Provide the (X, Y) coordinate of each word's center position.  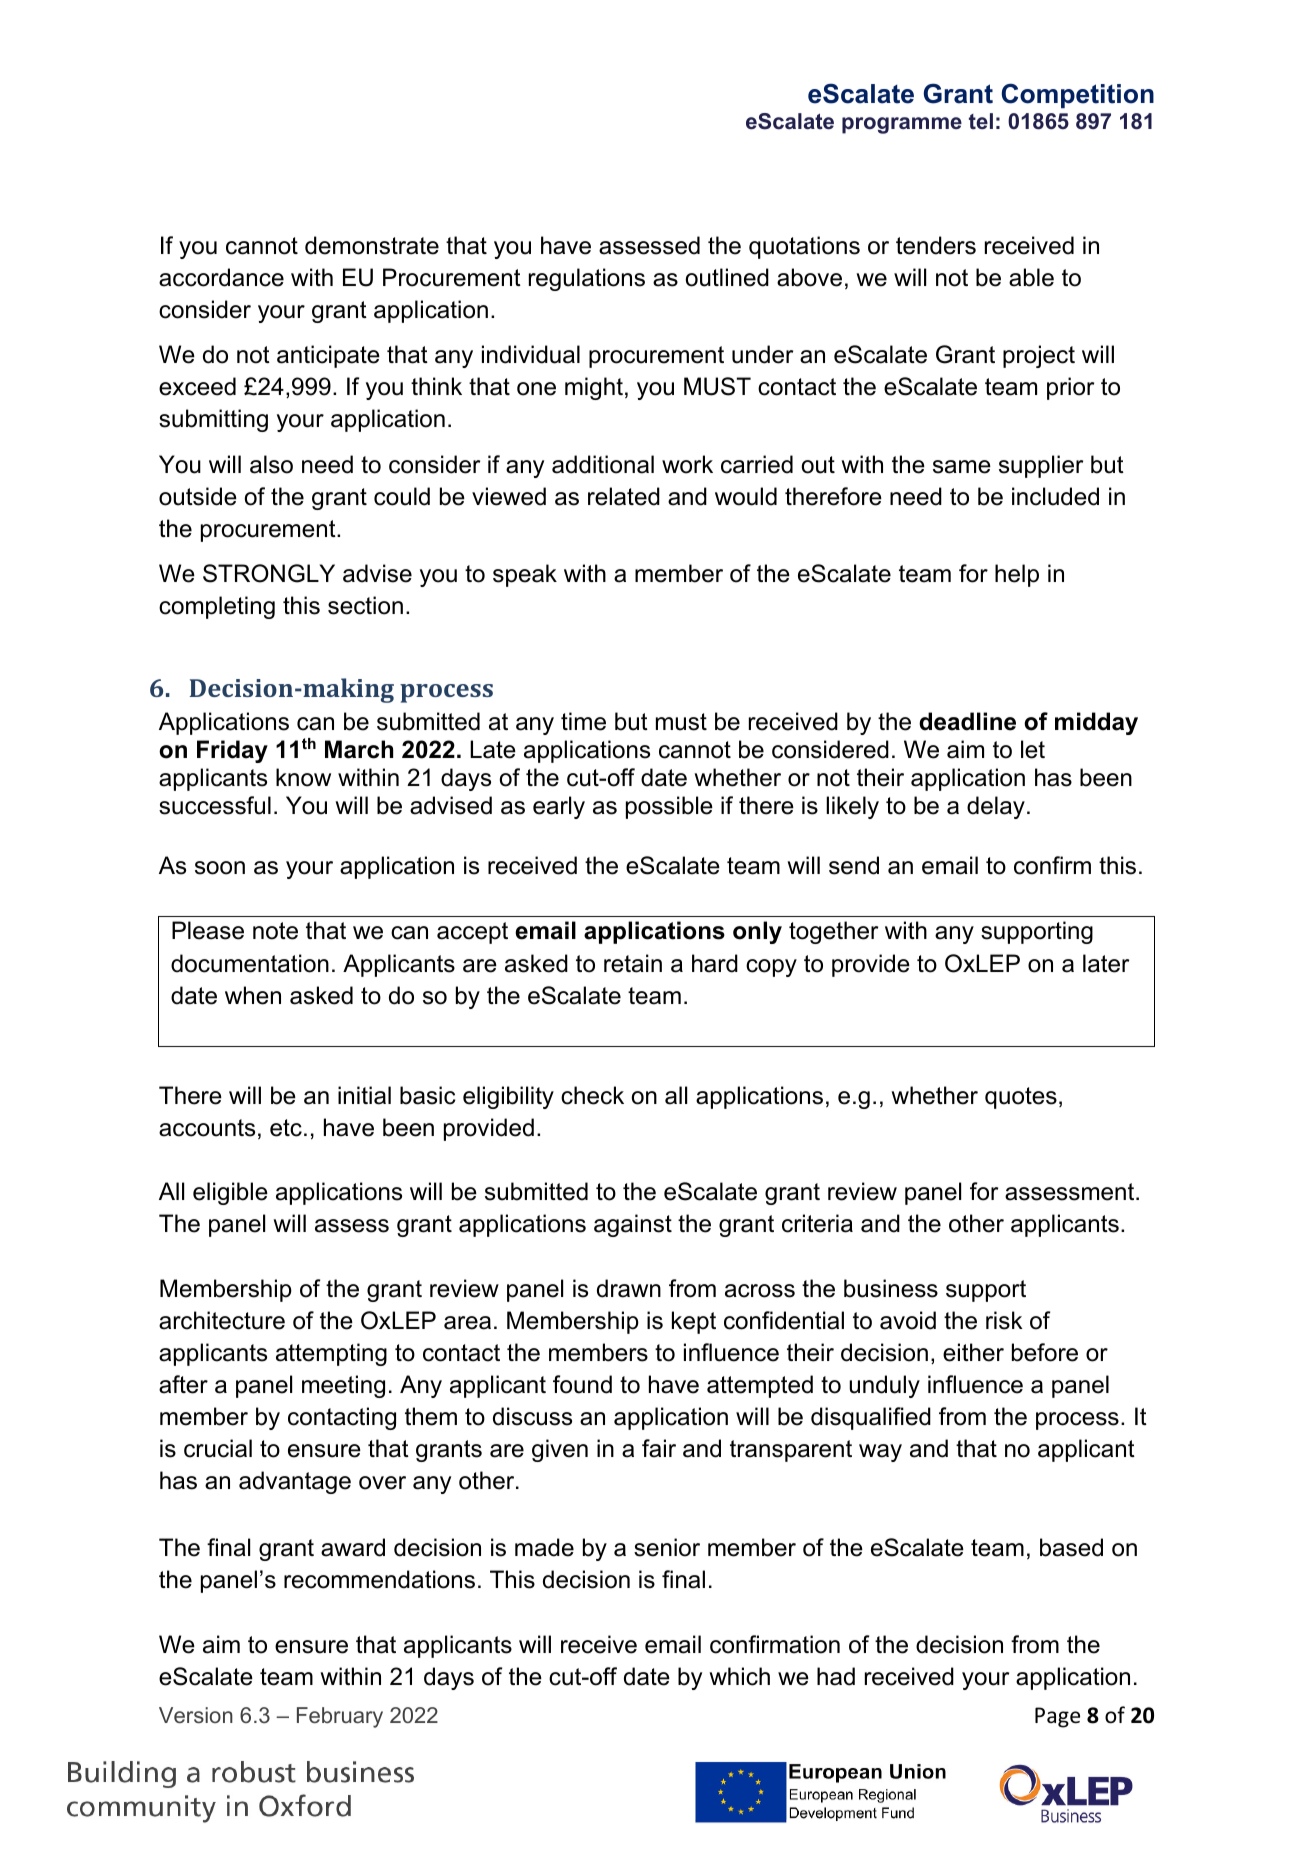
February (340, 1717)
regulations (587, 279)
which (739, 1676)
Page (1057, 1717)
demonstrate (372, 245)
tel (981, 121)
